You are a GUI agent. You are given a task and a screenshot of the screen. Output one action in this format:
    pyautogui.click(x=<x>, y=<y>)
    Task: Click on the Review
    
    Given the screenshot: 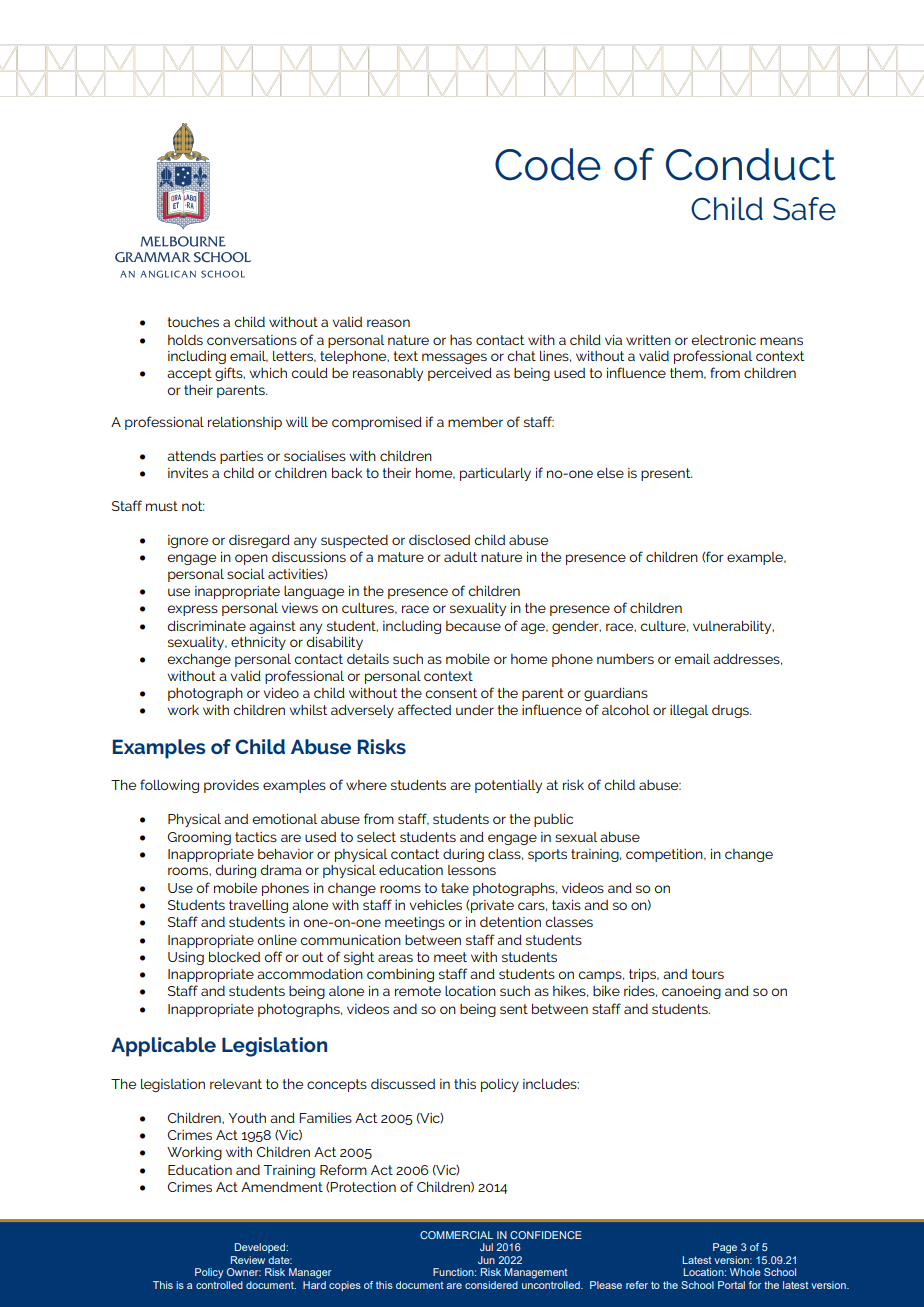 What is the action you would take?
    pyautogui.click(x=248, y=1260)
